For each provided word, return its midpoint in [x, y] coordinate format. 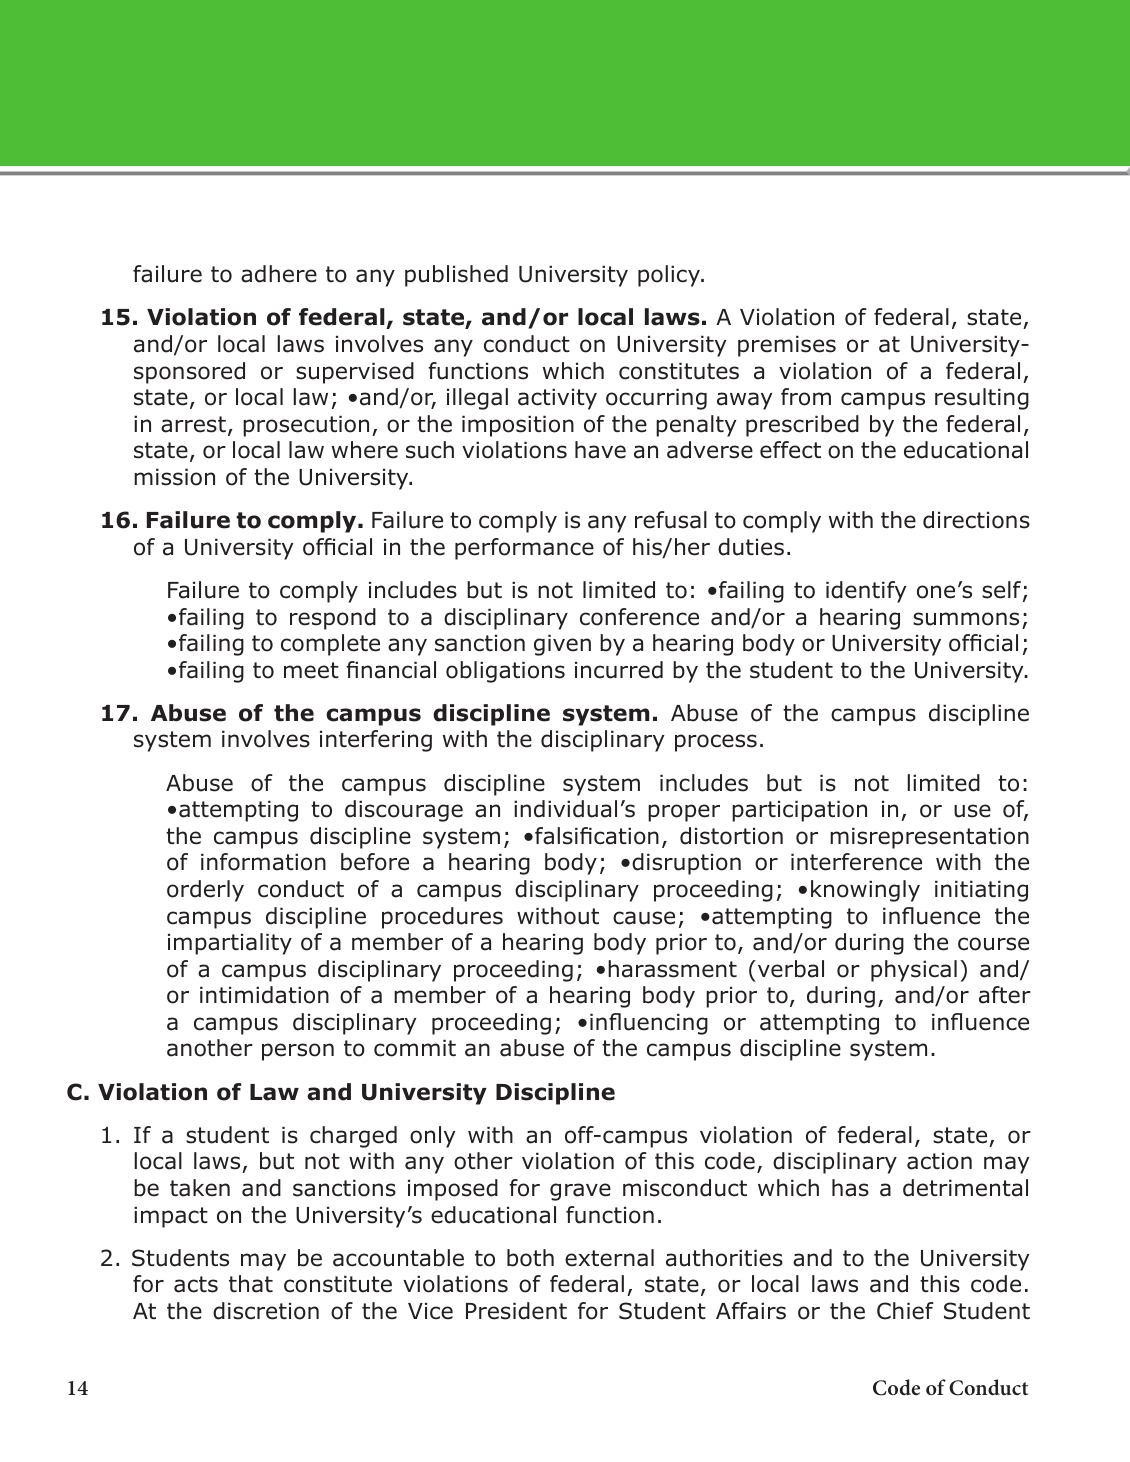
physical [914, 971]
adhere [279, 274]
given [562, 645]
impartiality [230, 944]
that [251, 1284]
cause [644, 918]
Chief [905, 1311]
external [609, 1258]
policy [670, 276]
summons [966, 619]
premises [787, 346]
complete [330, 645]
